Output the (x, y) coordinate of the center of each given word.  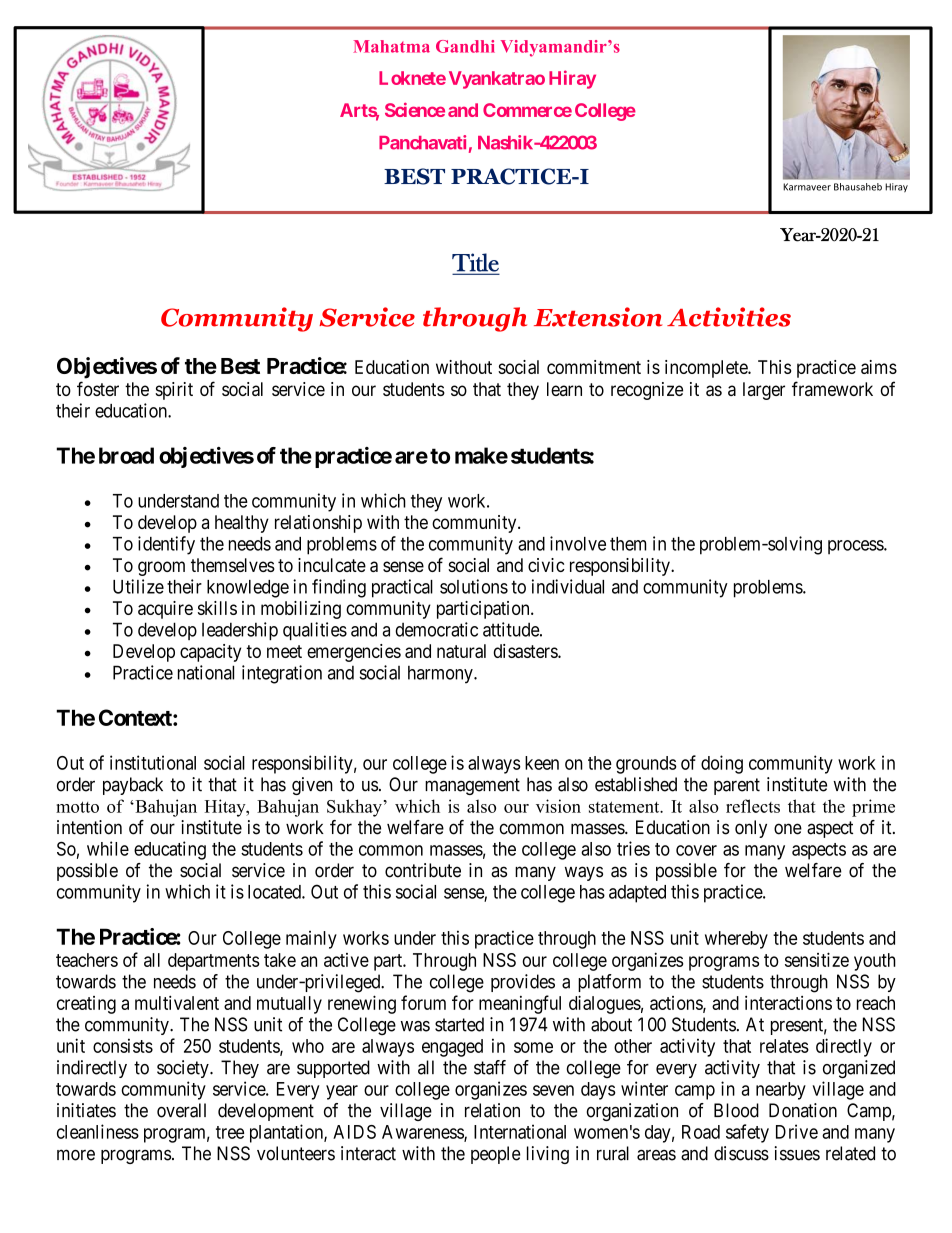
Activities (729, 317)
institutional (153, 762)
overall (181, 1110)
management (472, 786)
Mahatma (391, 46)
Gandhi (465, 46)
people (496, 1155)
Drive (797, 1131)
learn (564, 389)
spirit (174, 391)
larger (764, 391)
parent (737, 786)
